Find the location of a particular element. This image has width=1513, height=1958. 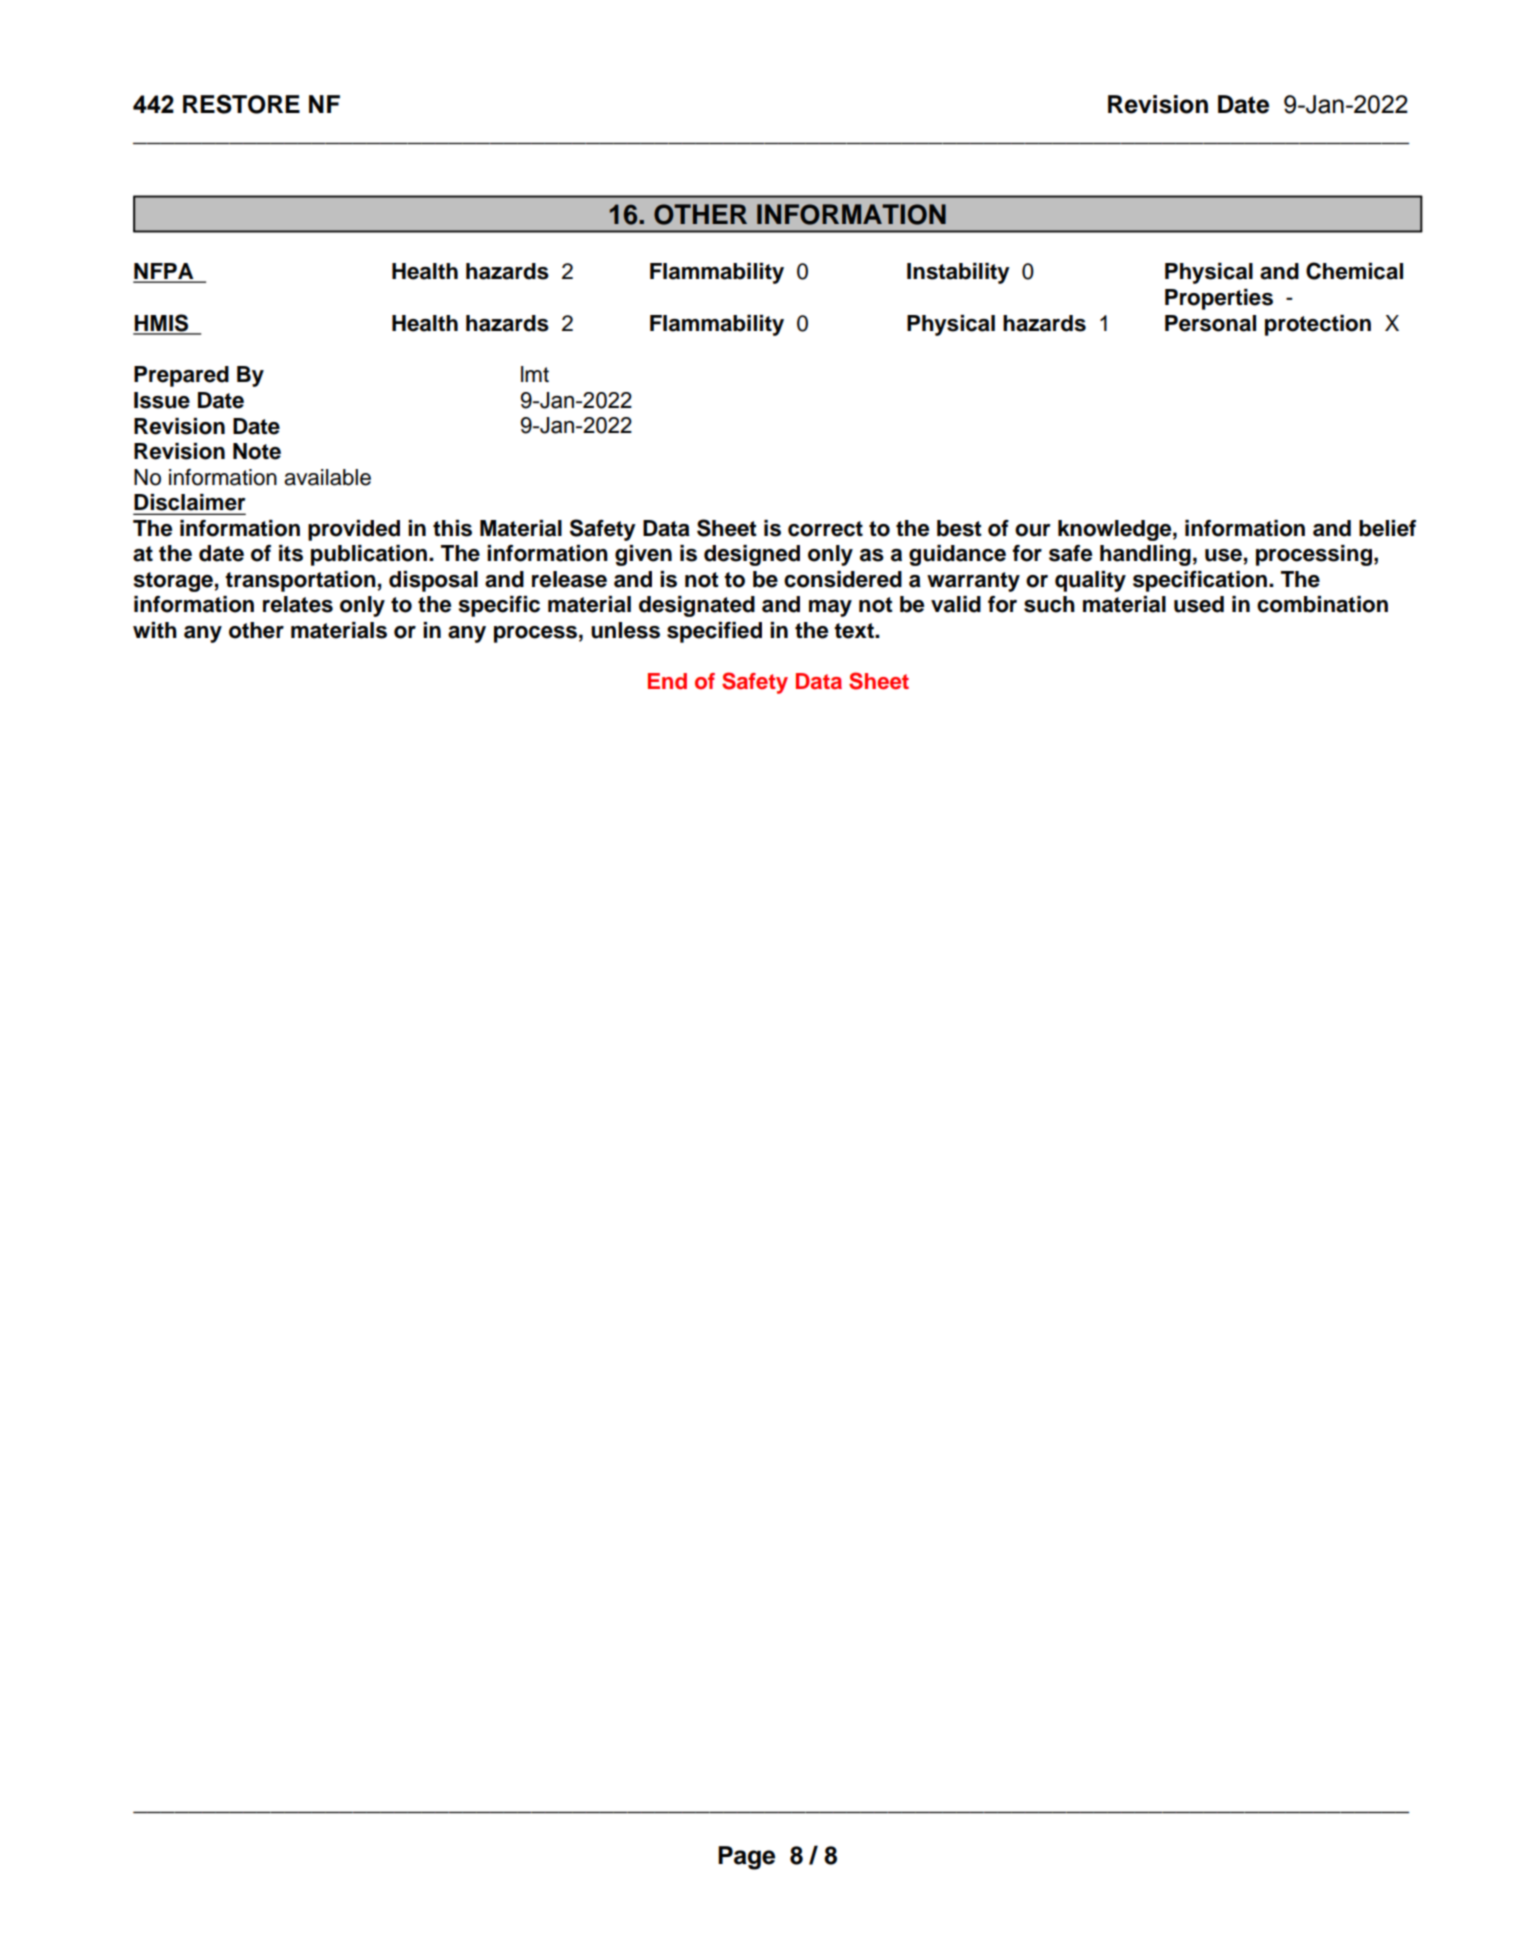

designed is located at coordinates (752, 555).
